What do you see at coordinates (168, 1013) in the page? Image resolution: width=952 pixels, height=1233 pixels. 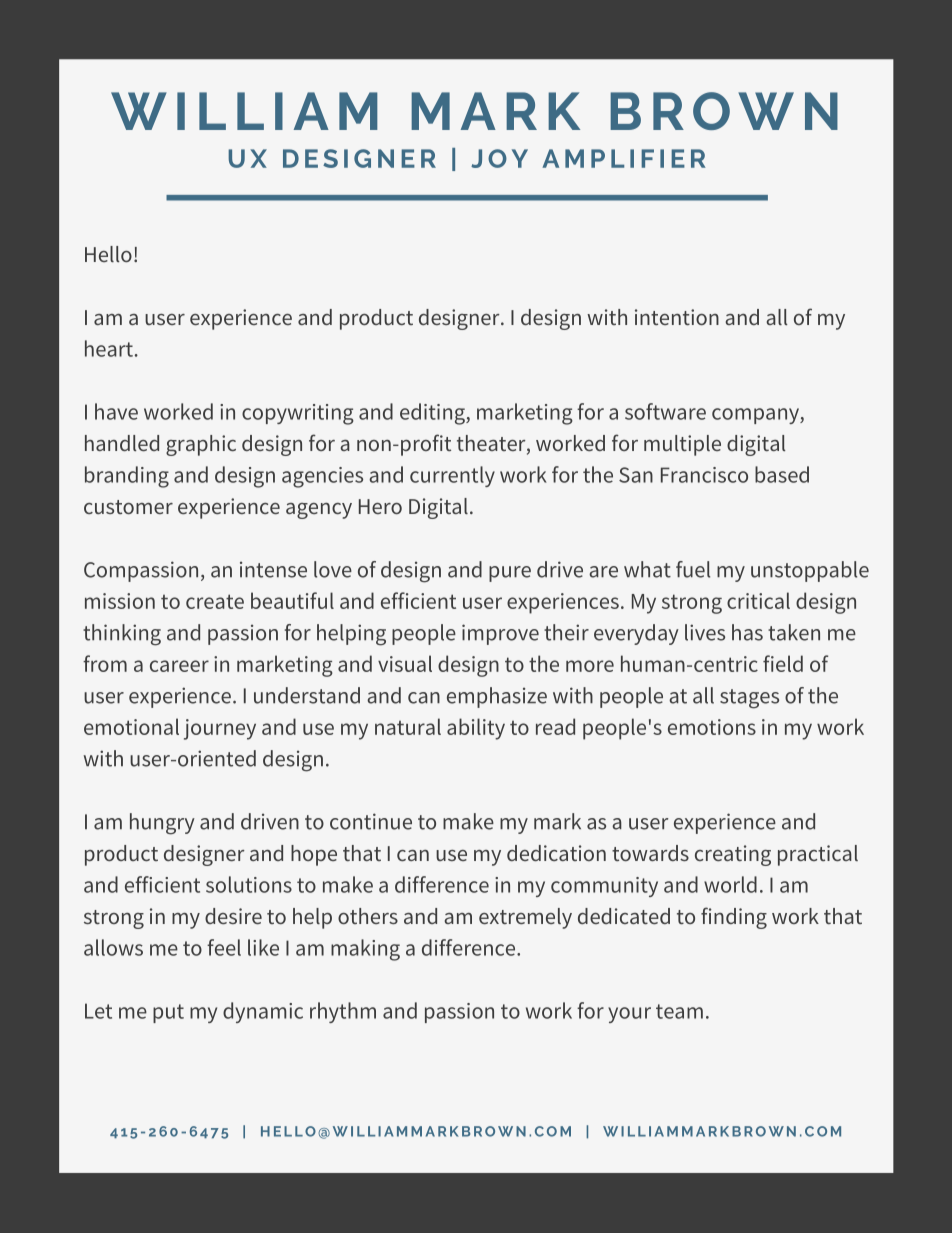 I see `put` at bounding box center [168, 1013].
